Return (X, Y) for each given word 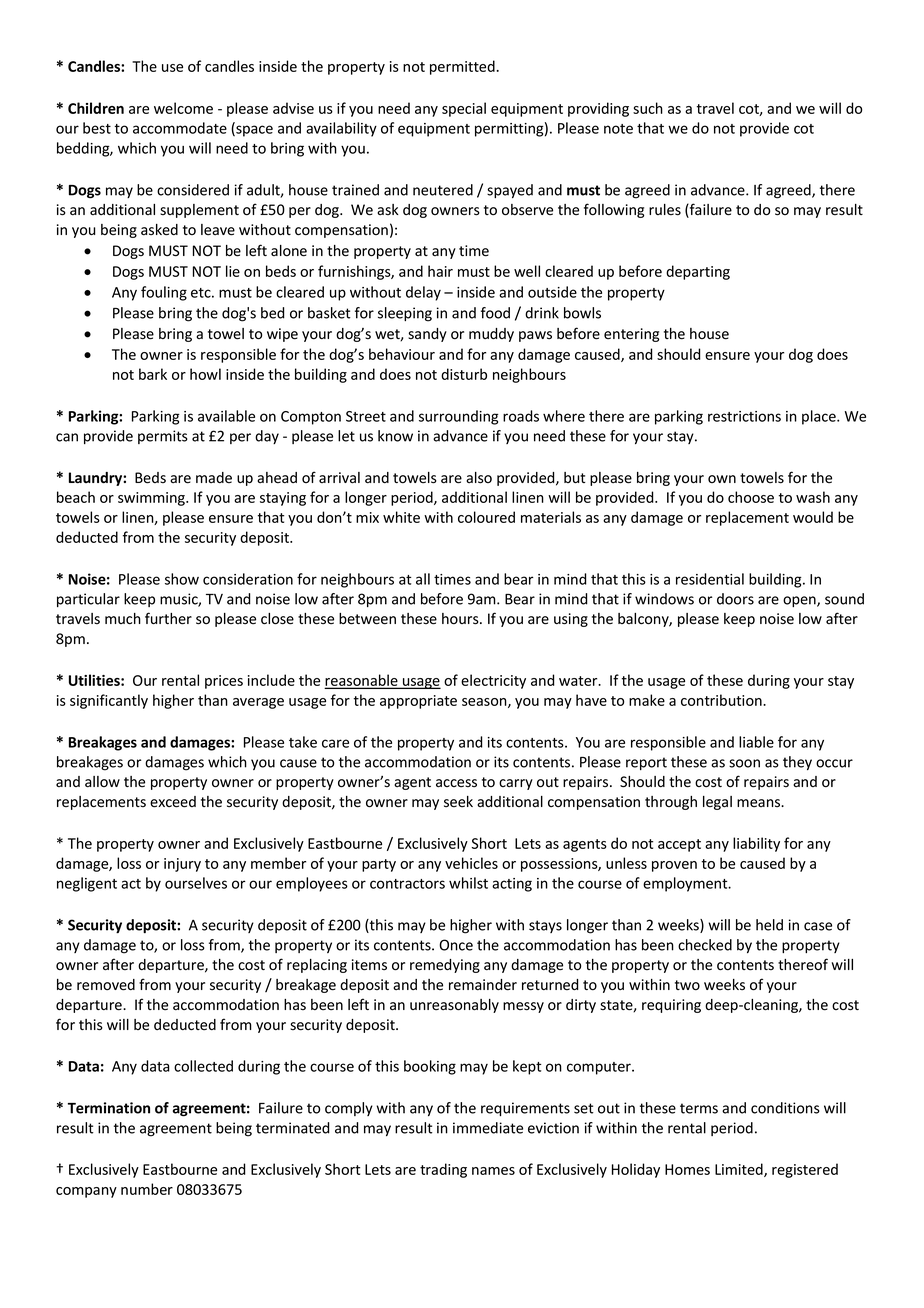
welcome (183, 108)
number (147, 1189)
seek (458, 802)
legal (717, 803)
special (464, 109)
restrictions (744, 416)
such (648, 108)
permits (163, 437)
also (479, 478)
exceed (173, 802)
